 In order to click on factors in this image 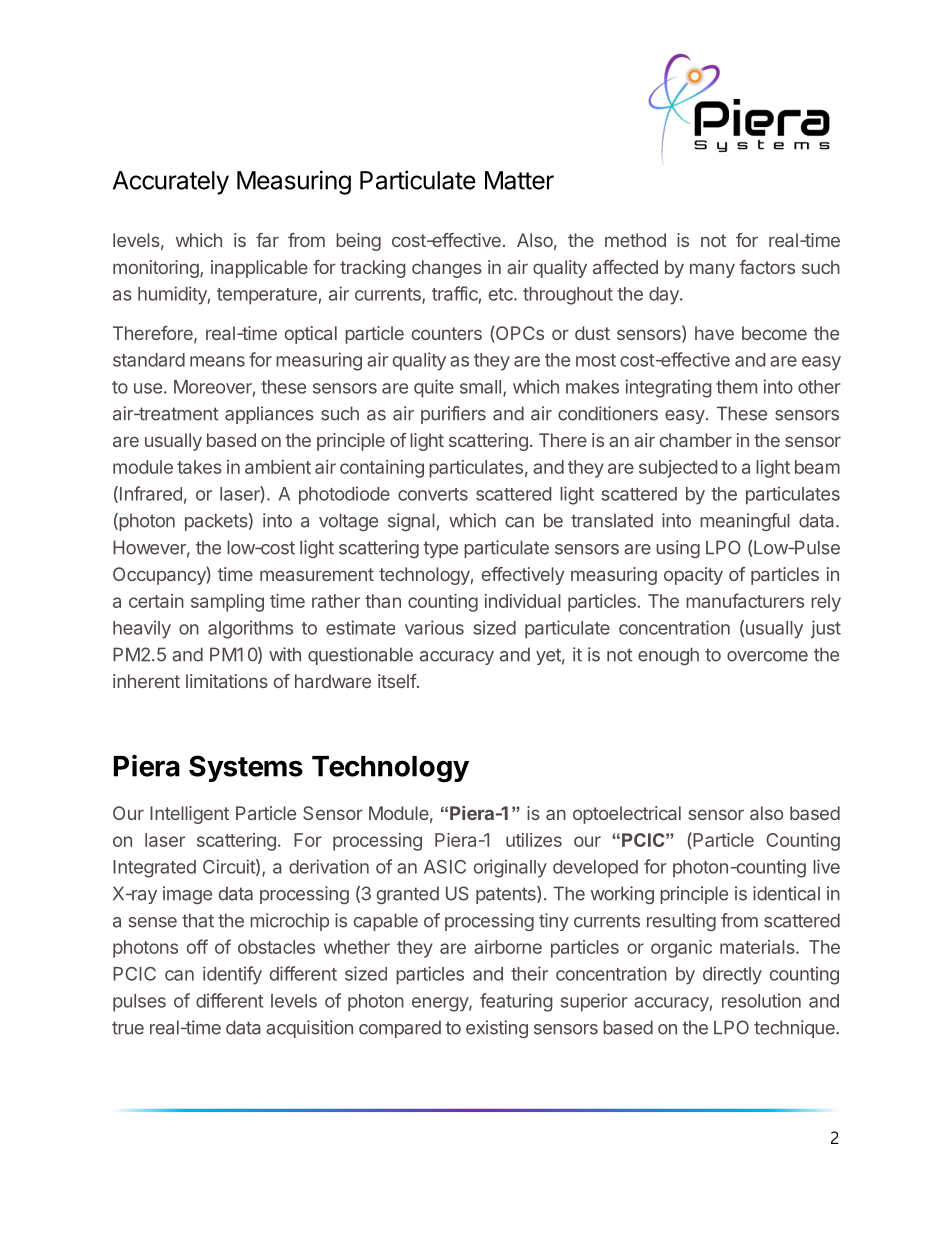, I will do `click(767, 267)`.
